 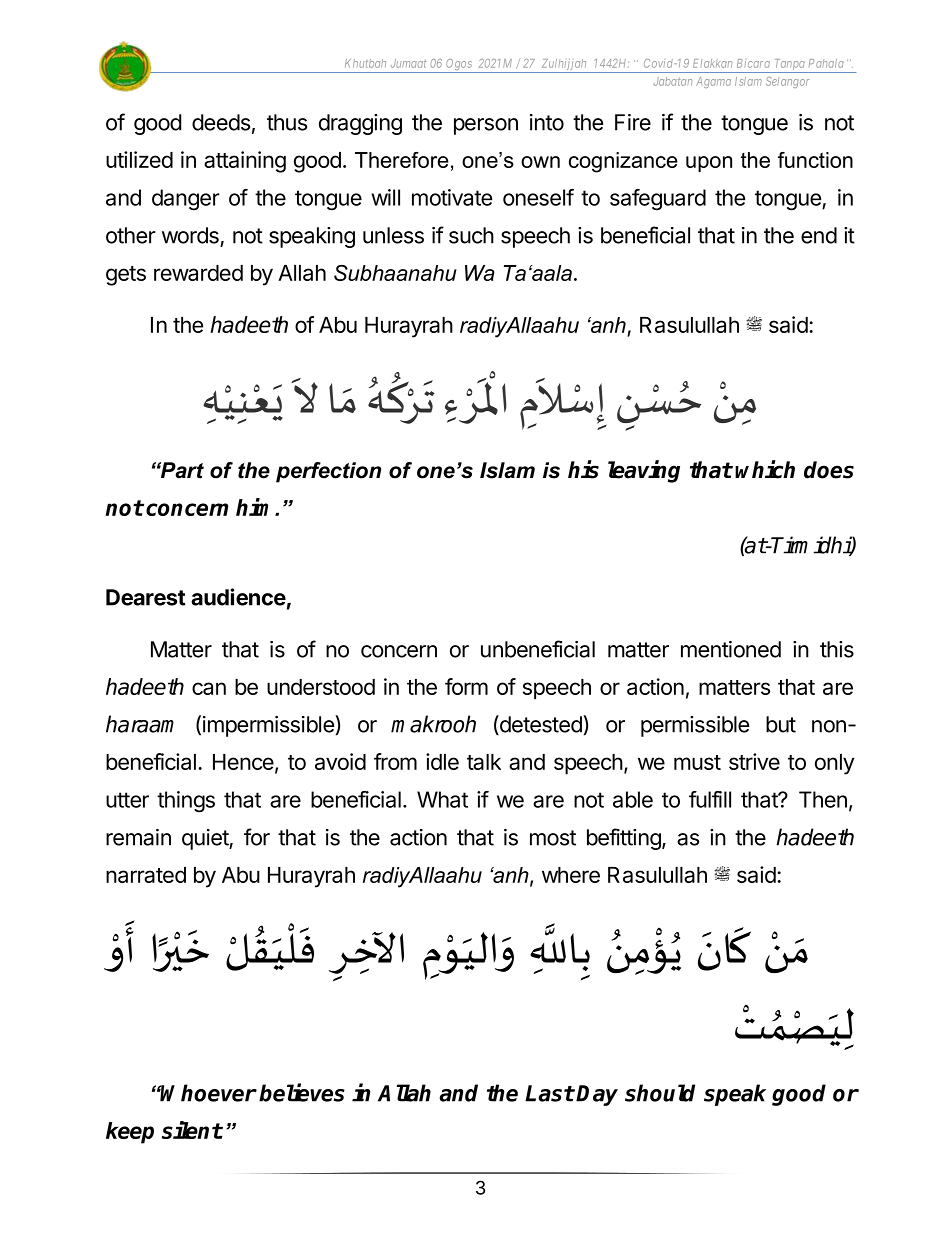 What do you see at coordinates (787, 82) in the page?
I see `Selangor` at bounding box center [787, 82].
